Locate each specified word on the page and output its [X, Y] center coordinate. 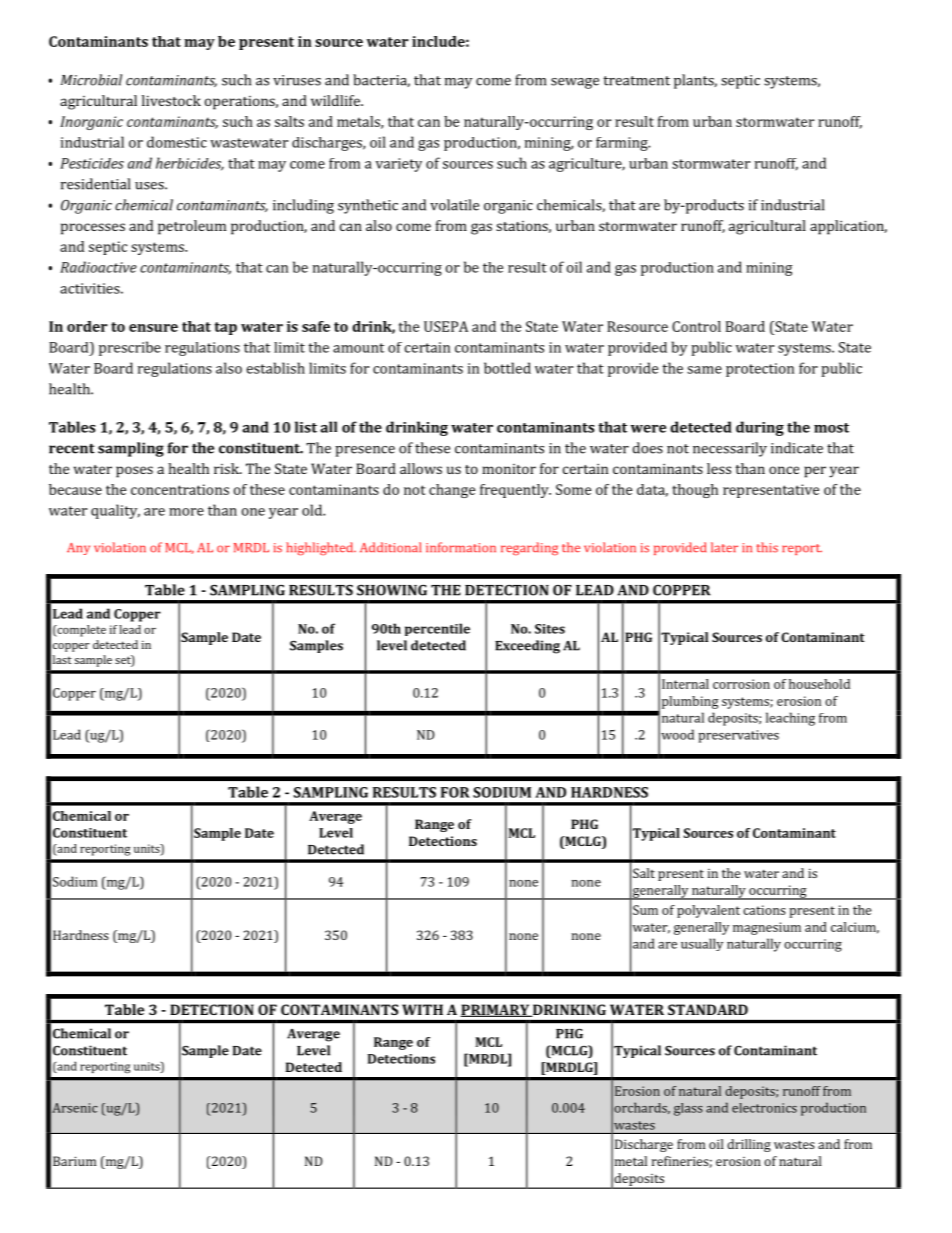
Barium [74, 1161]
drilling [749, 1145]
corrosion [741, 684]
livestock [171, 100]
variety [399, 165]
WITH [422, 1009]
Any [78, 549]
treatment [636, 81]
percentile [437, 629]
